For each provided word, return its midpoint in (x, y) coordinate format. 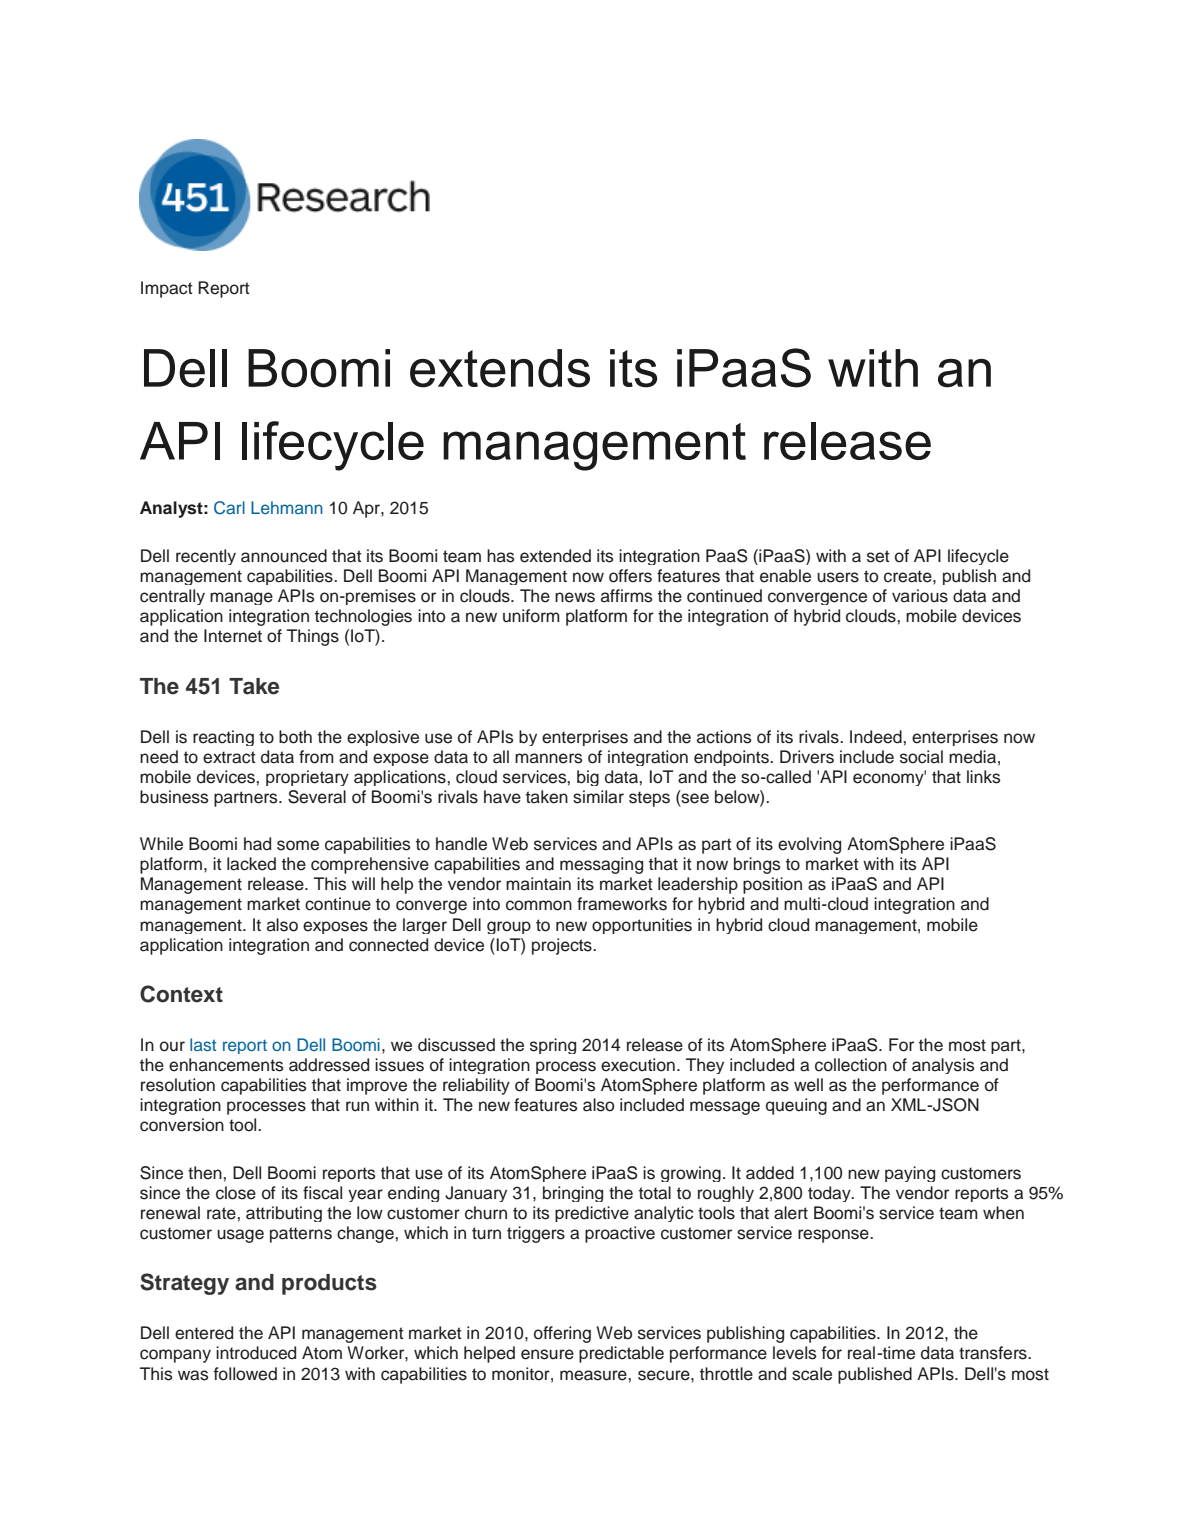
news (575, 597)
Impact (167, 289)
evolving (809, 845)
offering (562, 1334)
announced (284, 556)
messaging (601, 865)
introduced (256, 1353)
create (909, 576)
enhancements (226, 1065)
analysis (943, 1066)
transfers (994, 1353)
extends (500, 368)
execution (638, 1065)
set (878, 556)
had (257, 844)
